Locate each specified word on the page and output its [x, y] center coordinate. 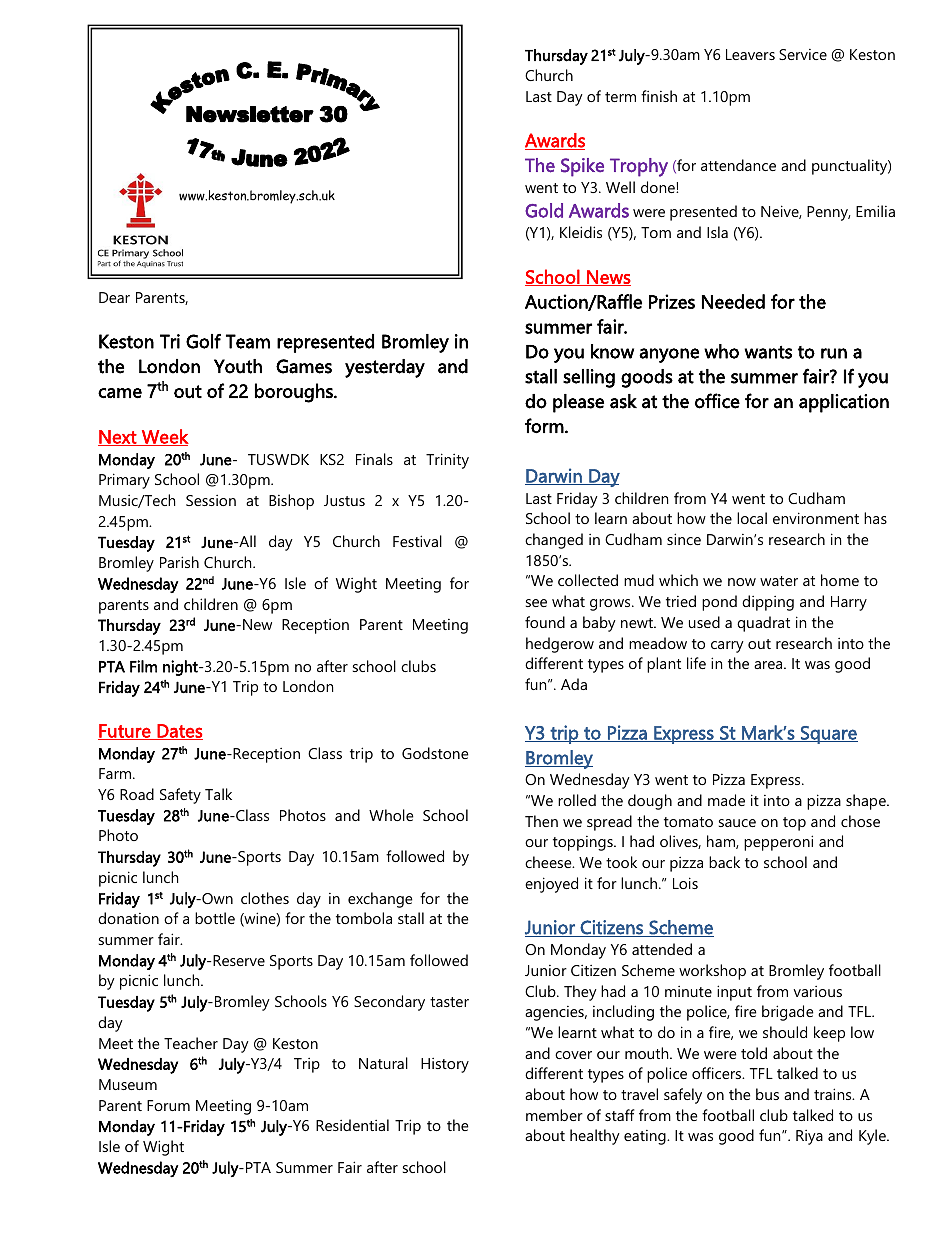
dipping [768, 603]
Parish [179, 562]
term [620, 97]
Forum [168, 1105]
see [536, 603]
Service [803, 54]
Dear [114, 297]
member [554, 1115]
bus [767, 1094]
